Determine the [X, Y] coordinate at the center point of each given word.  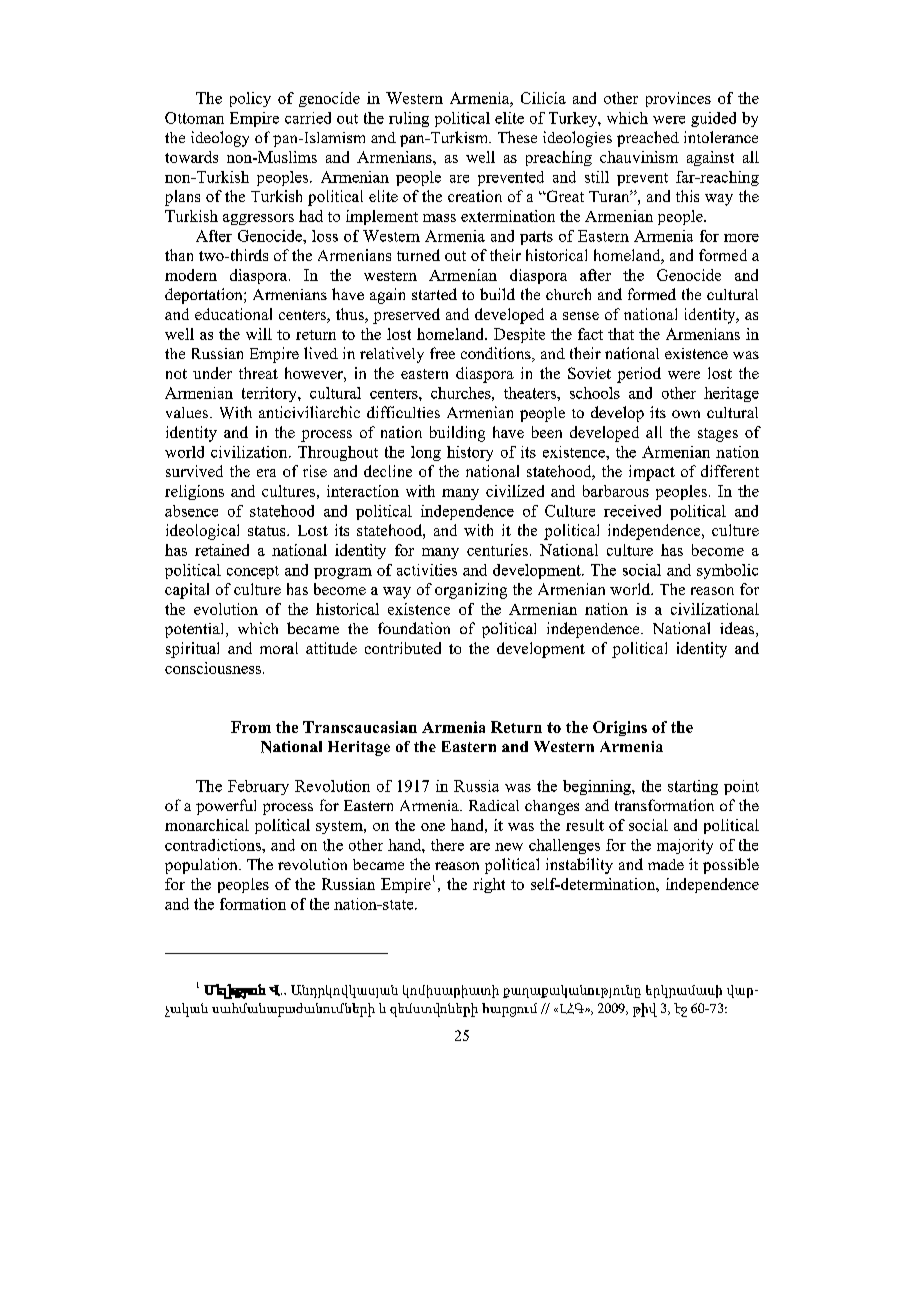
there [447, 845]
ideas [738, 629]
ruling [409, 119]
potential [196, 630]
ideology [220, 139]
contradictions [214, 845]
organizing [471, 591]
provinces [678, 99]
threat [258, 373]
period [639, 375]
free [442, 353]
